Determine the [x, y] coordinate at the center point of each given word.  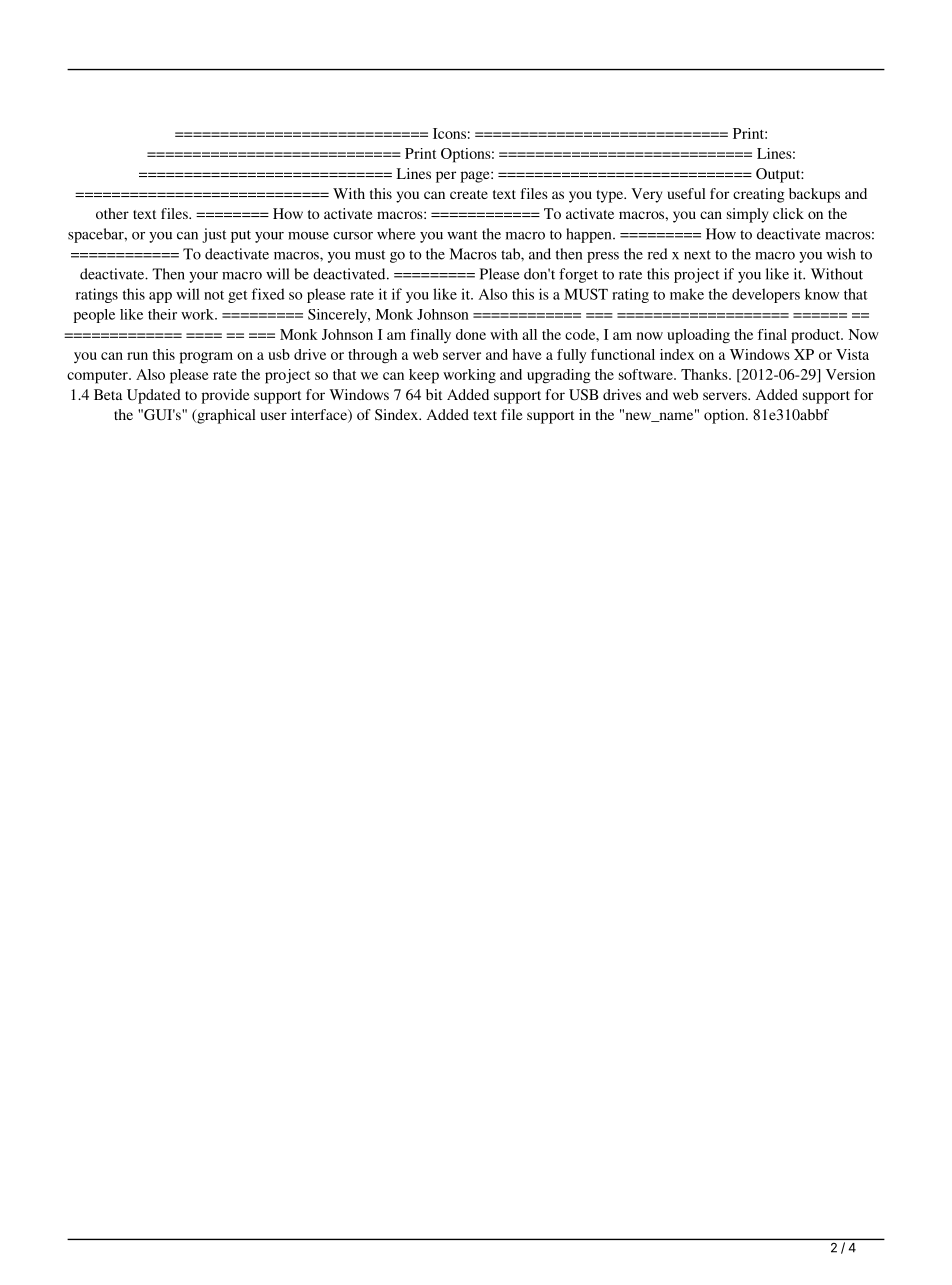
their [162, 314]
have [527, 354]
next [697, 255]
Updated [154, 396]
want [462, 235]
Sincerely [339, 316]
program [206, 358]
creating [759, 195]
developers [766, 295]
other [112, 213]
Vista [852, 354]
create [469, 194]
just [214, 235]
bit [434, 394]
